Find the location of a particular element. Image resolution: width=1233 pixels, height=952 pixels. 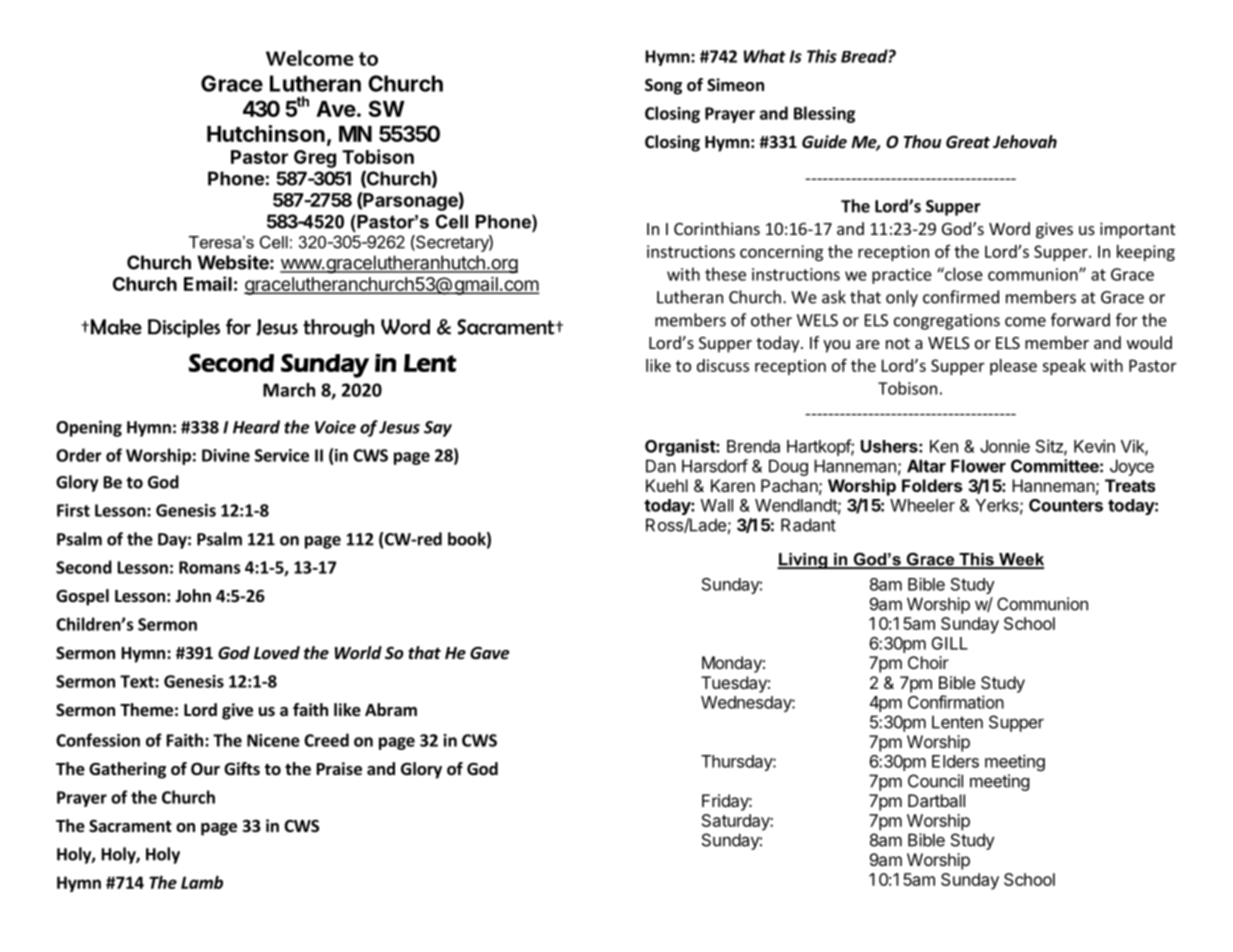

Thursday is located at coordinates (737, 763).
